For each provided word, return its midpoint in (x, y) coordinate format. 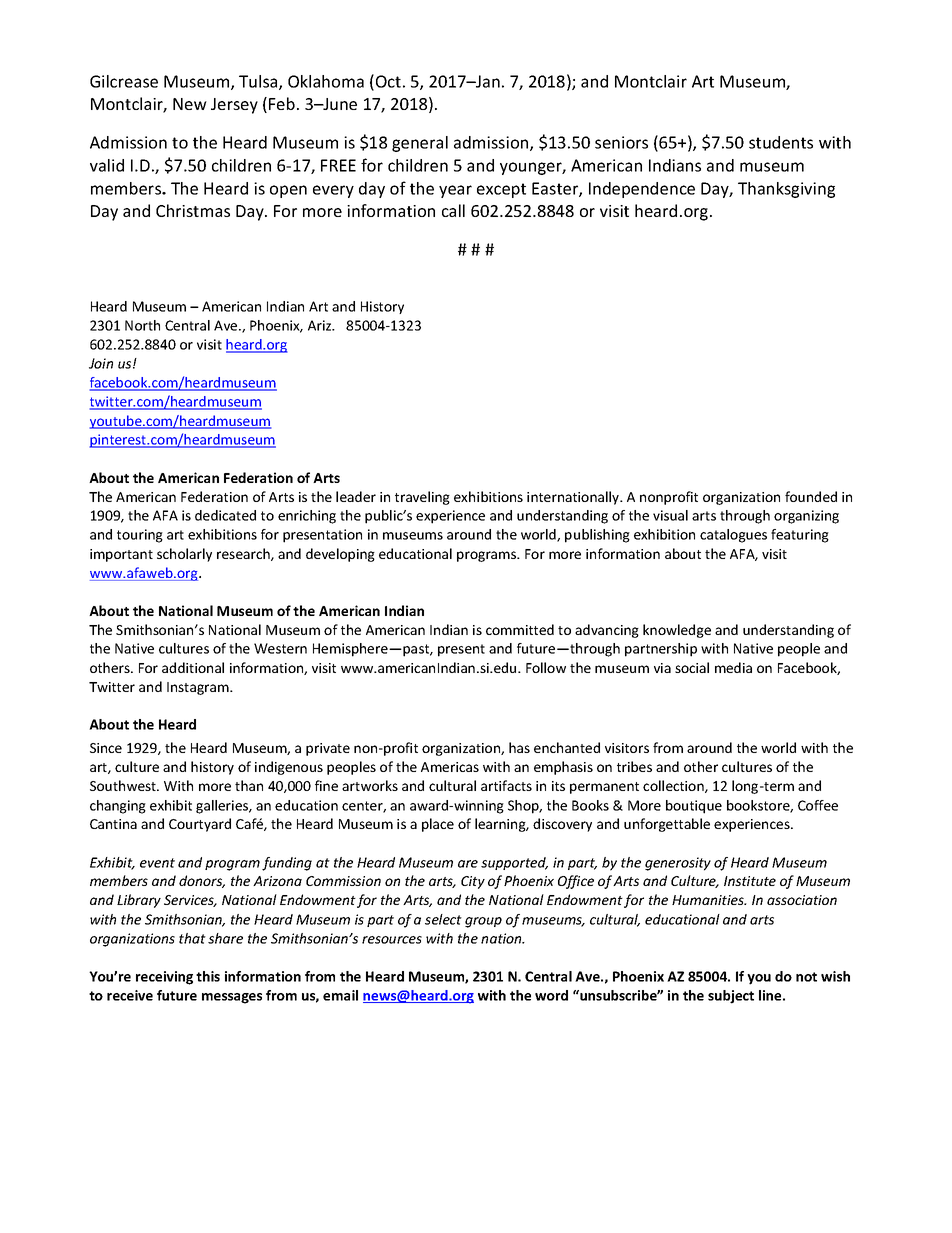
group (483, 922)
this (208, 976)
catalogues (733, 536)
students (781, 142)
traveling (422, 498)
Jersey (234, 106)
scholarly (184, 555)
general (420, 144)
